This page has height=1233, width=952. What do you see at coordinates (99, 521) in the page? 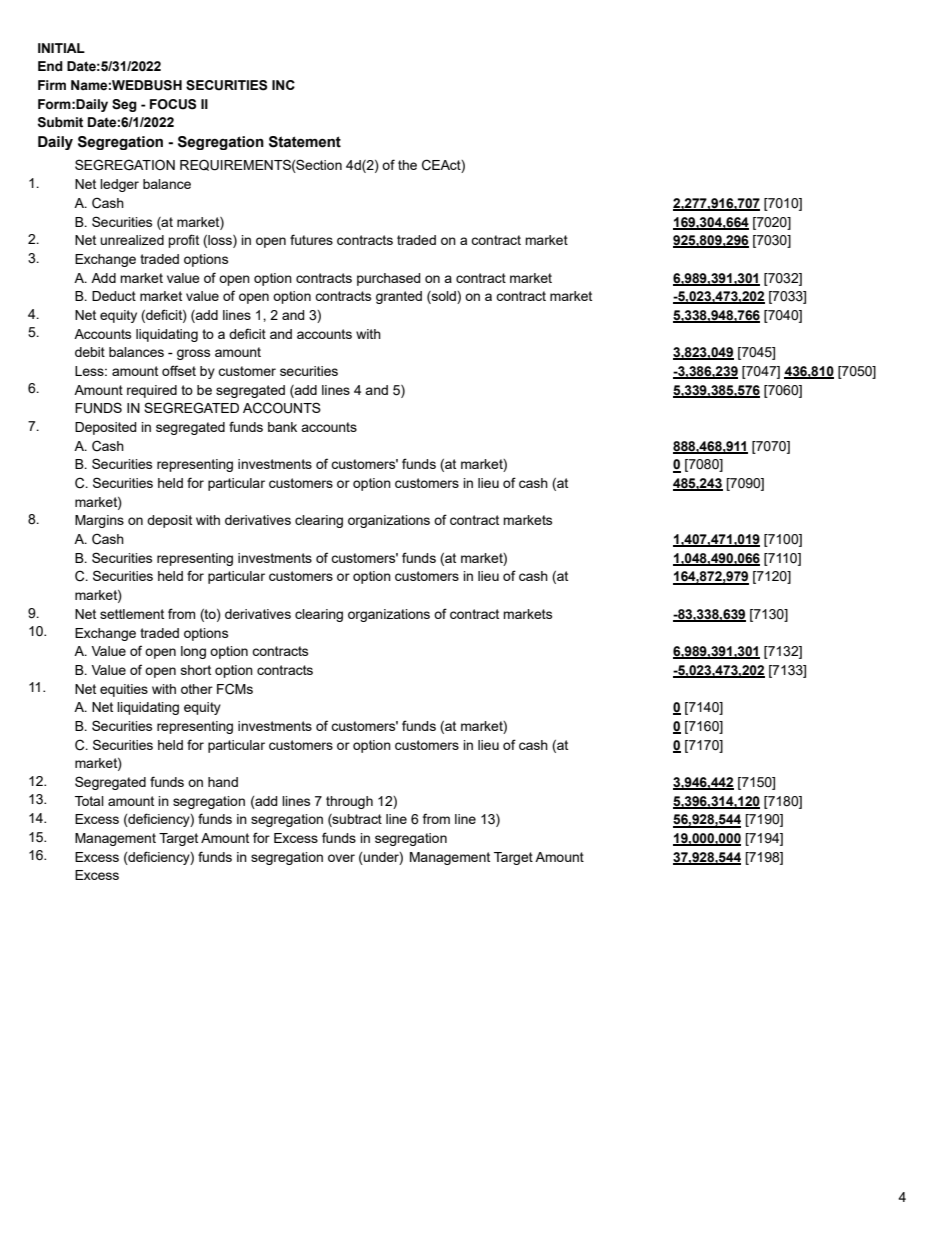
I see `Margins` at bounding box center [99, 521].
